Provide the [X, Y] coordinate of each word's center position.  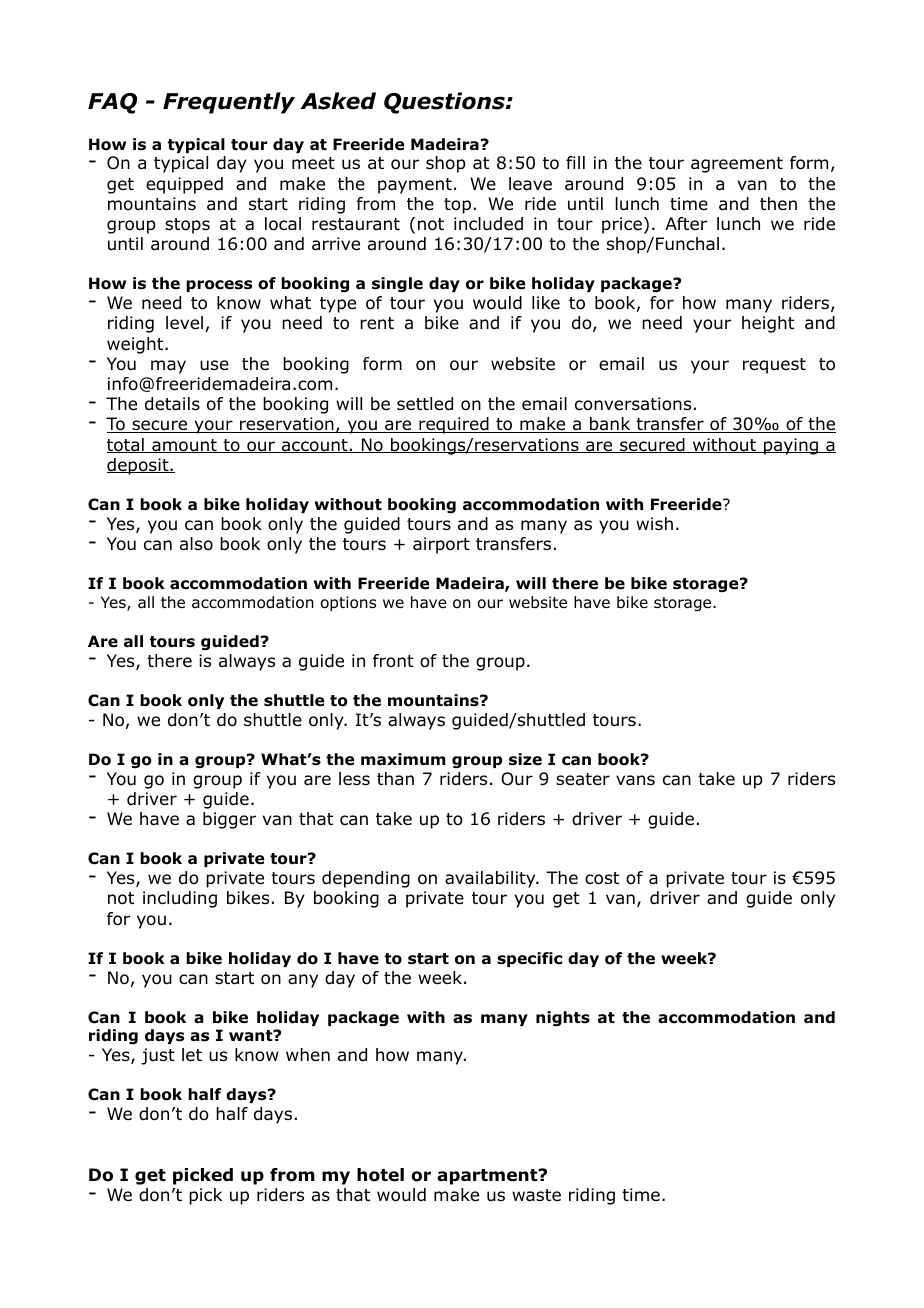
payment [415, 186]
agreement [737, 165]
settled [425, 404]
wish [654, 523]
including [180, 899]
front [393, 661]
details [172, 404]
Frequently [229, 103]
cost [602, 878]
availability [491, 879]
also [196, 544]
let [192, 1054]
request [774, 366]
